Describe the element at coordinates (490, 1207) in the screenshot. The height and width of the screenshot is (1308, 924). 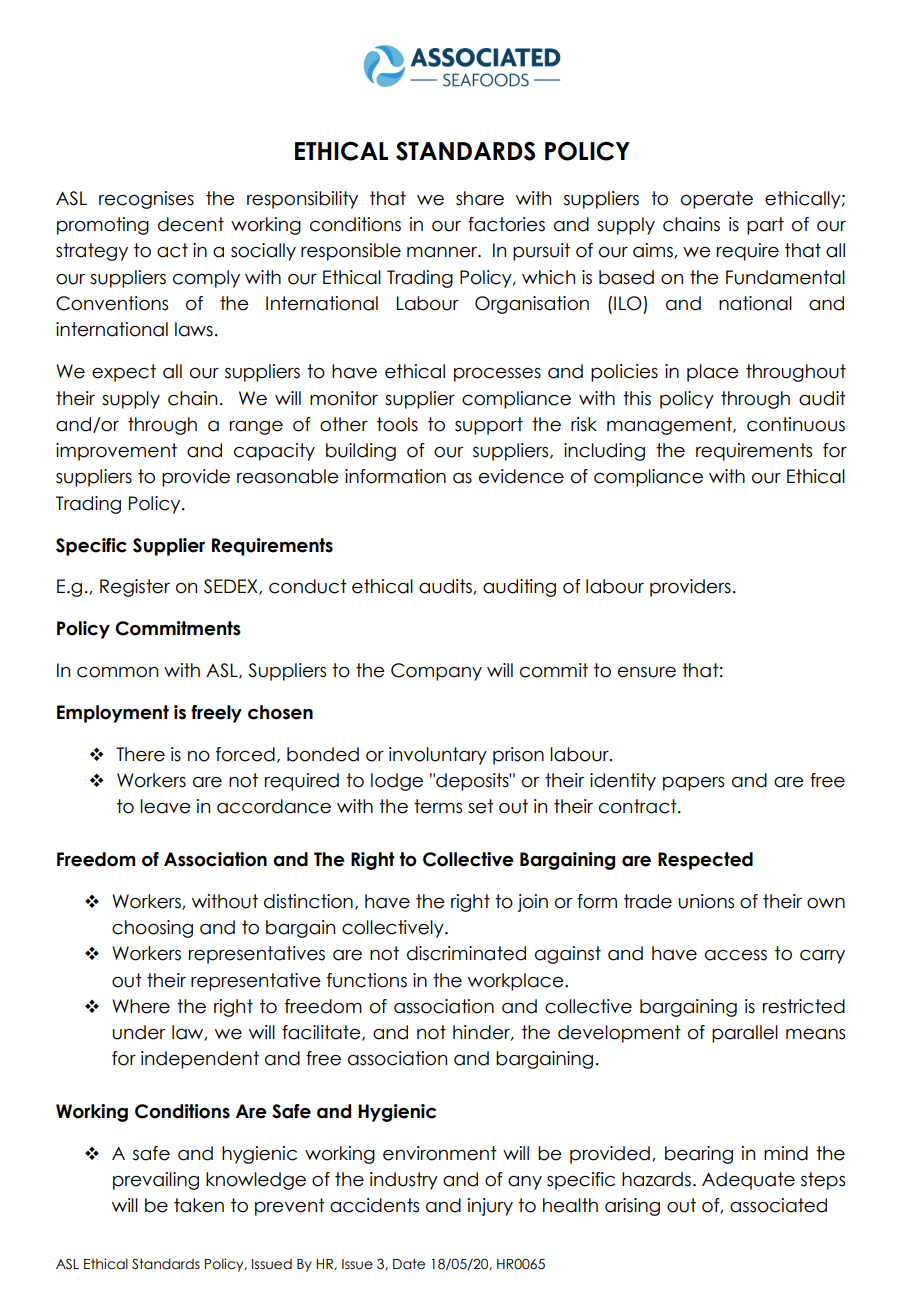
I see `injury` at that location.
